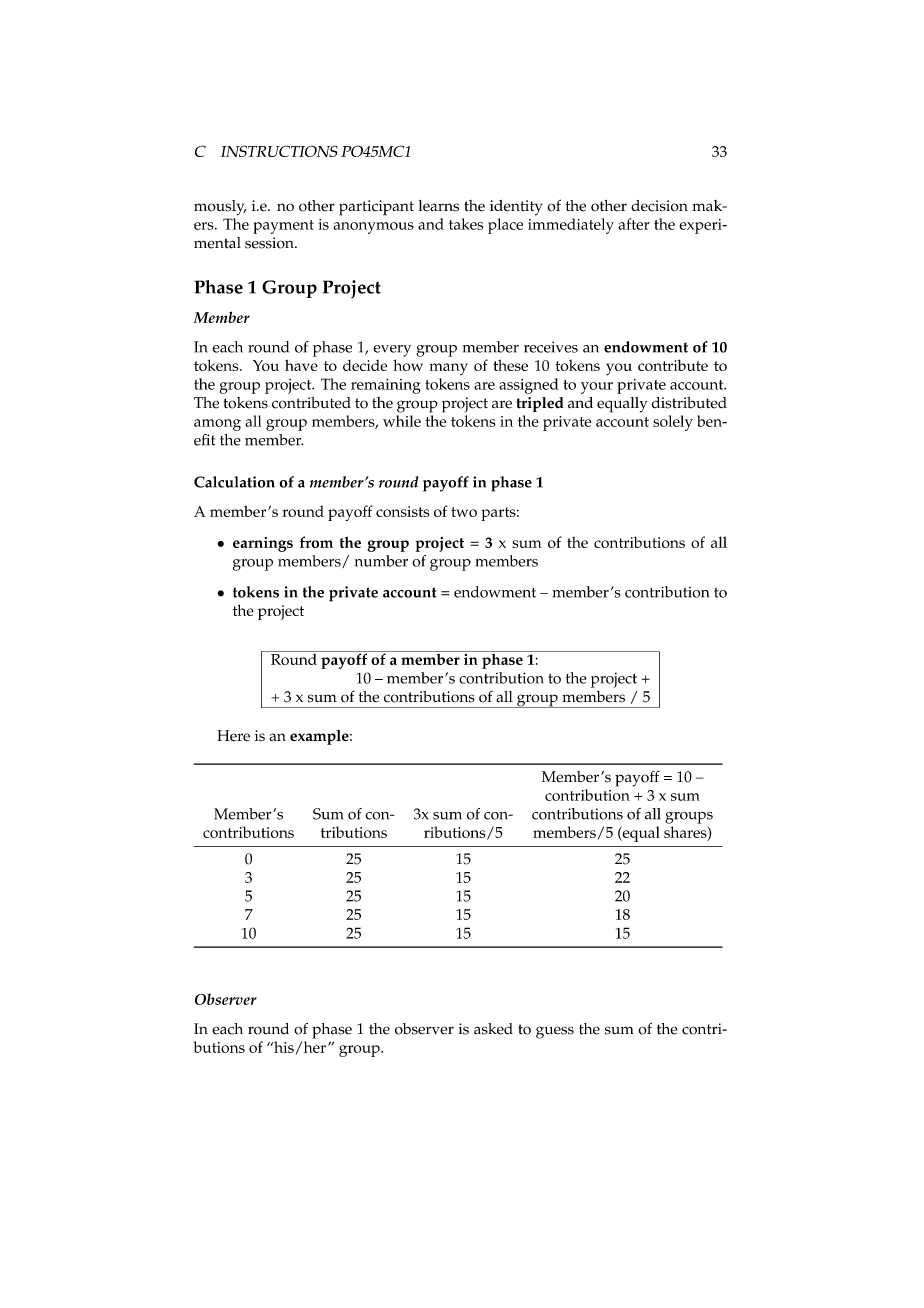  Describe the element at coordinates (493, 1029) in the image. I see `asked` at that location.
